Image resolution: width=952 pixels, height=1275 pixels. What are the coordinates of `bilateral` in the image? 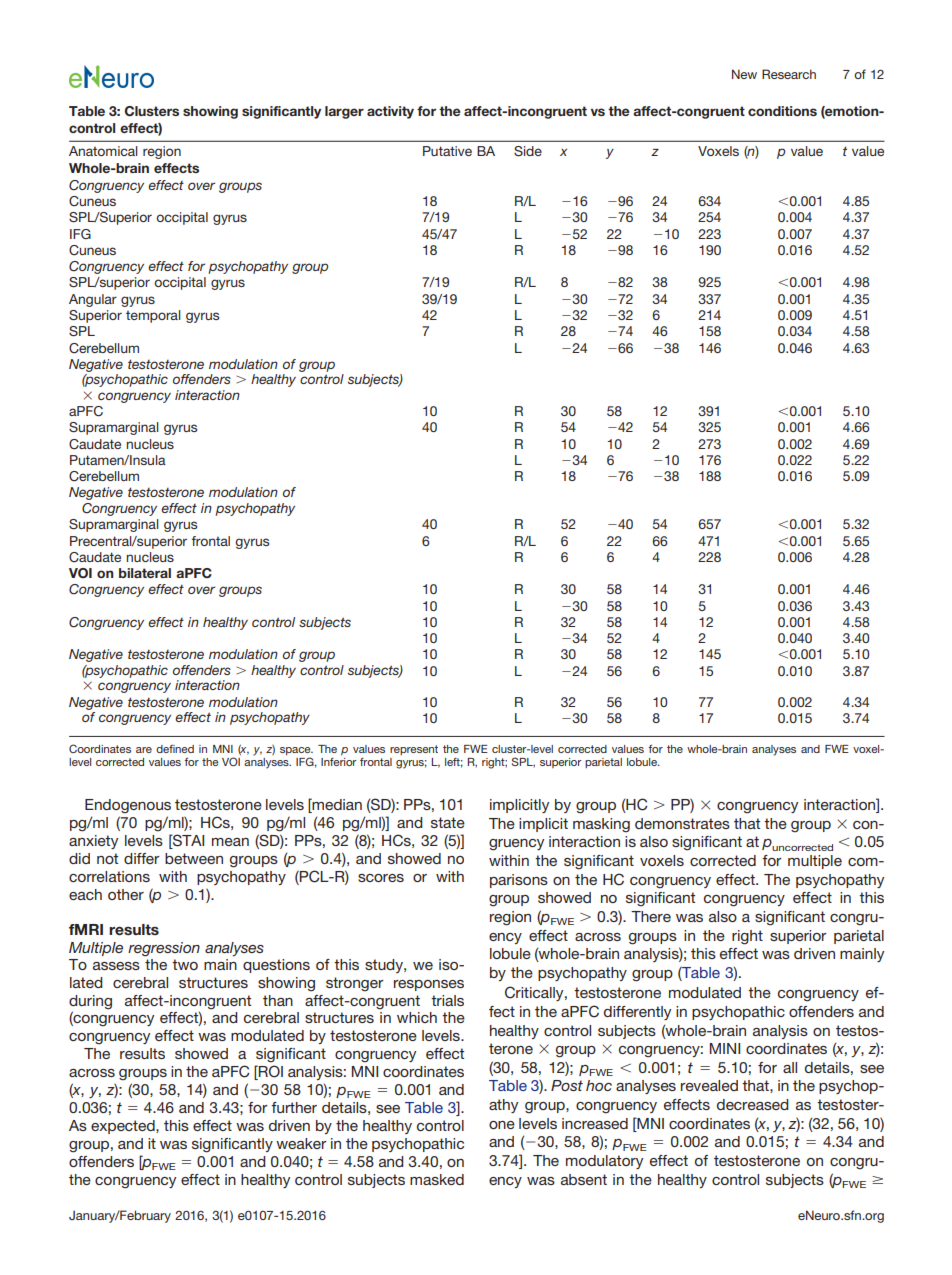 It's located at (145, 573).
